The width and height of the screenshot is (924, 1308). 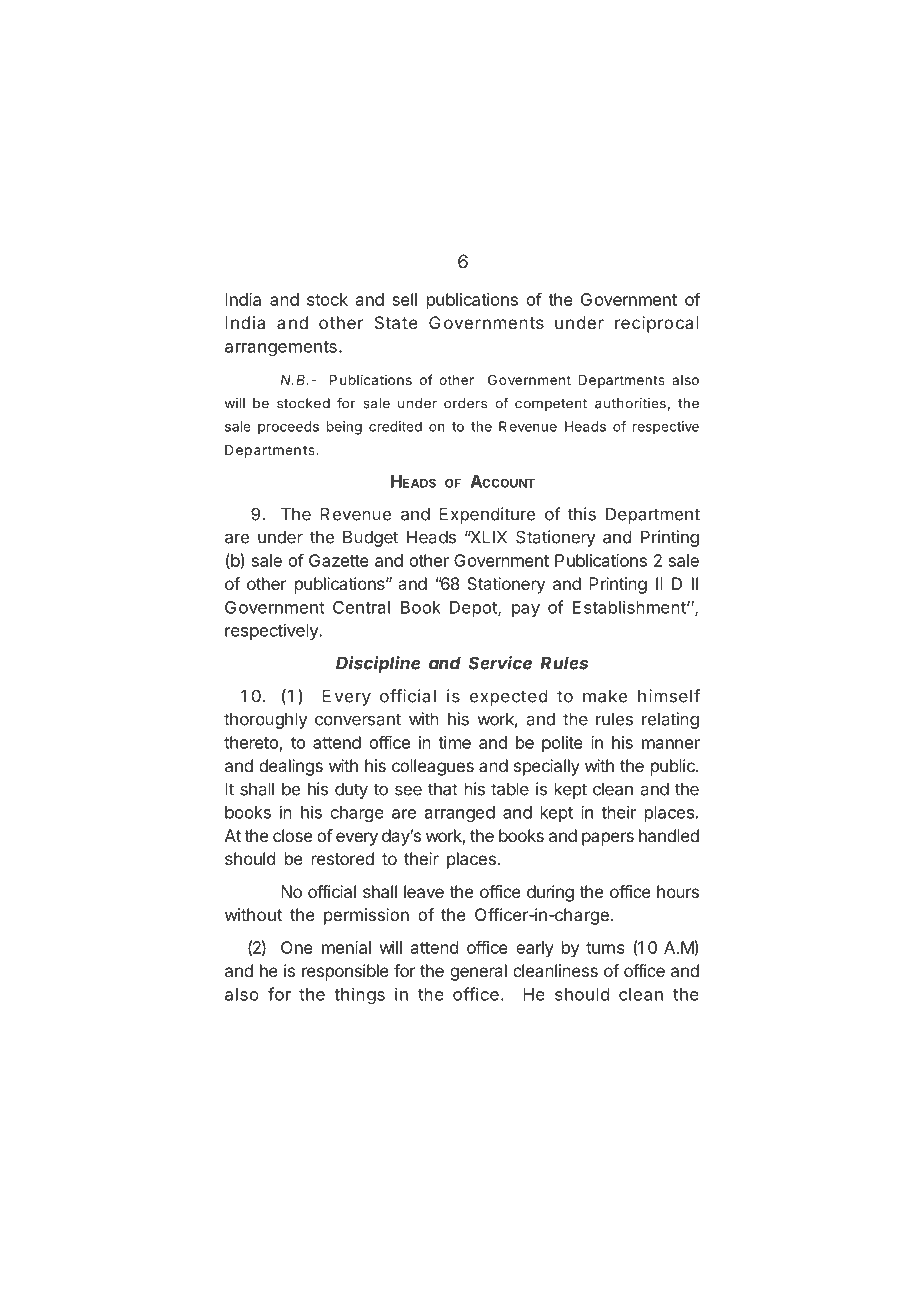 What do you see at coordinates (454, 742) in the screenshot?
I see `time` at bounding box center [454, 742].
